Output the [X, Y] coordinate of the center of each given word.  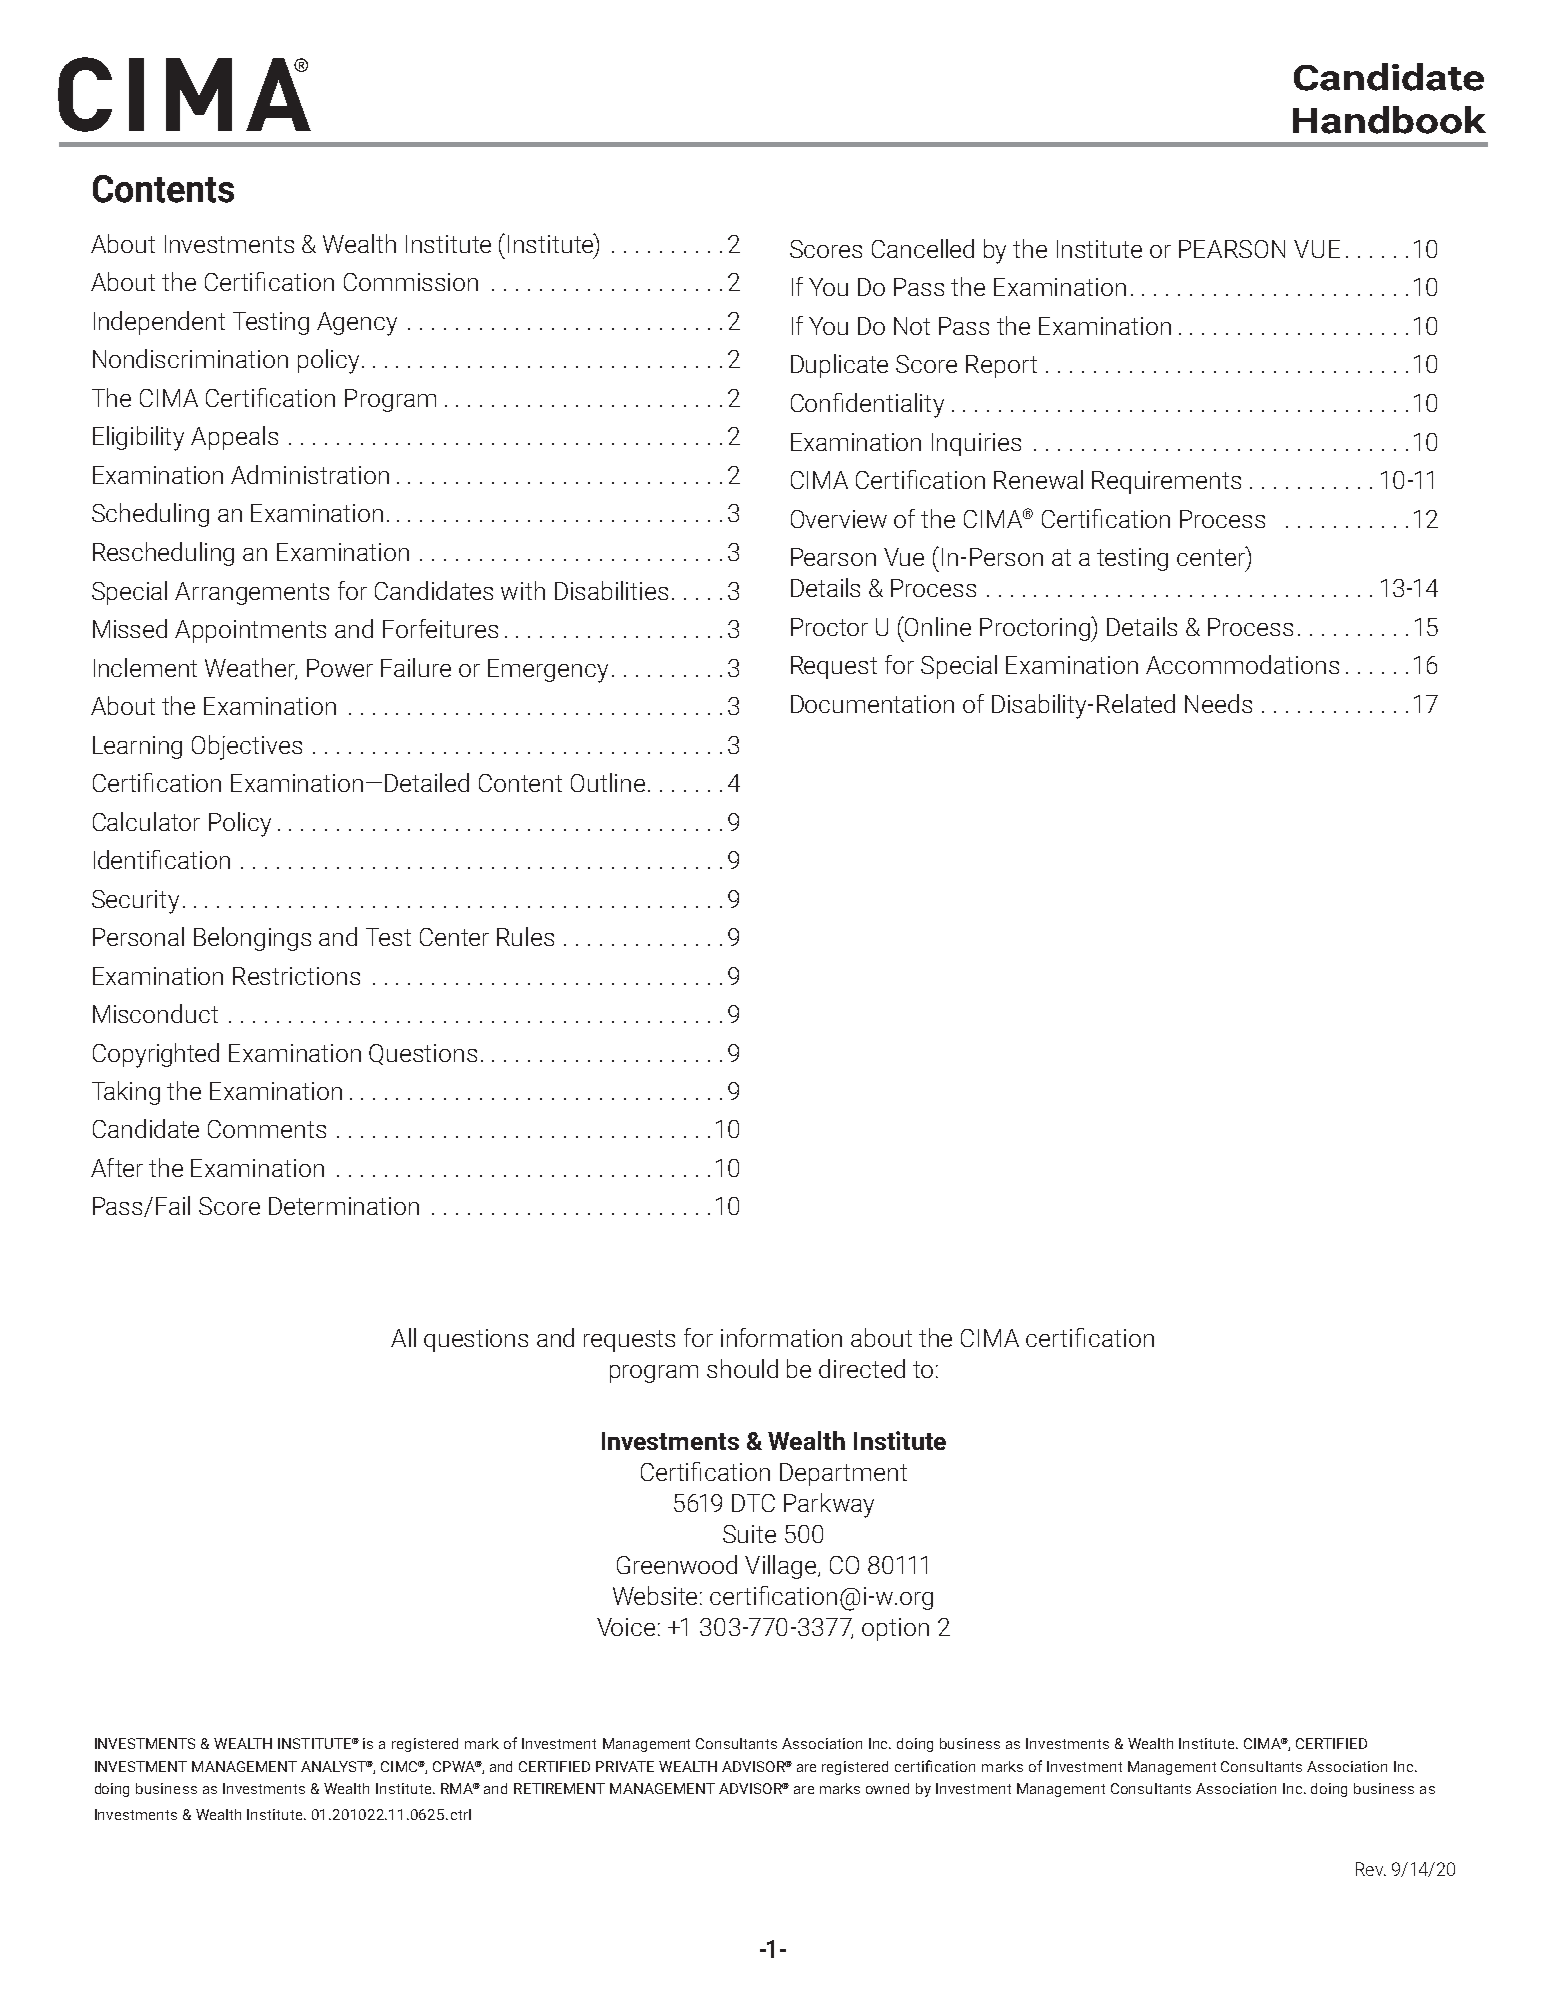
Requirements [1166, 482]
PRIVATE [625, 1766]
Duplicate [839, 366]
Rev [1370, 1869]
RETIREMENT [559, 1788]
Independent [159, 323]
